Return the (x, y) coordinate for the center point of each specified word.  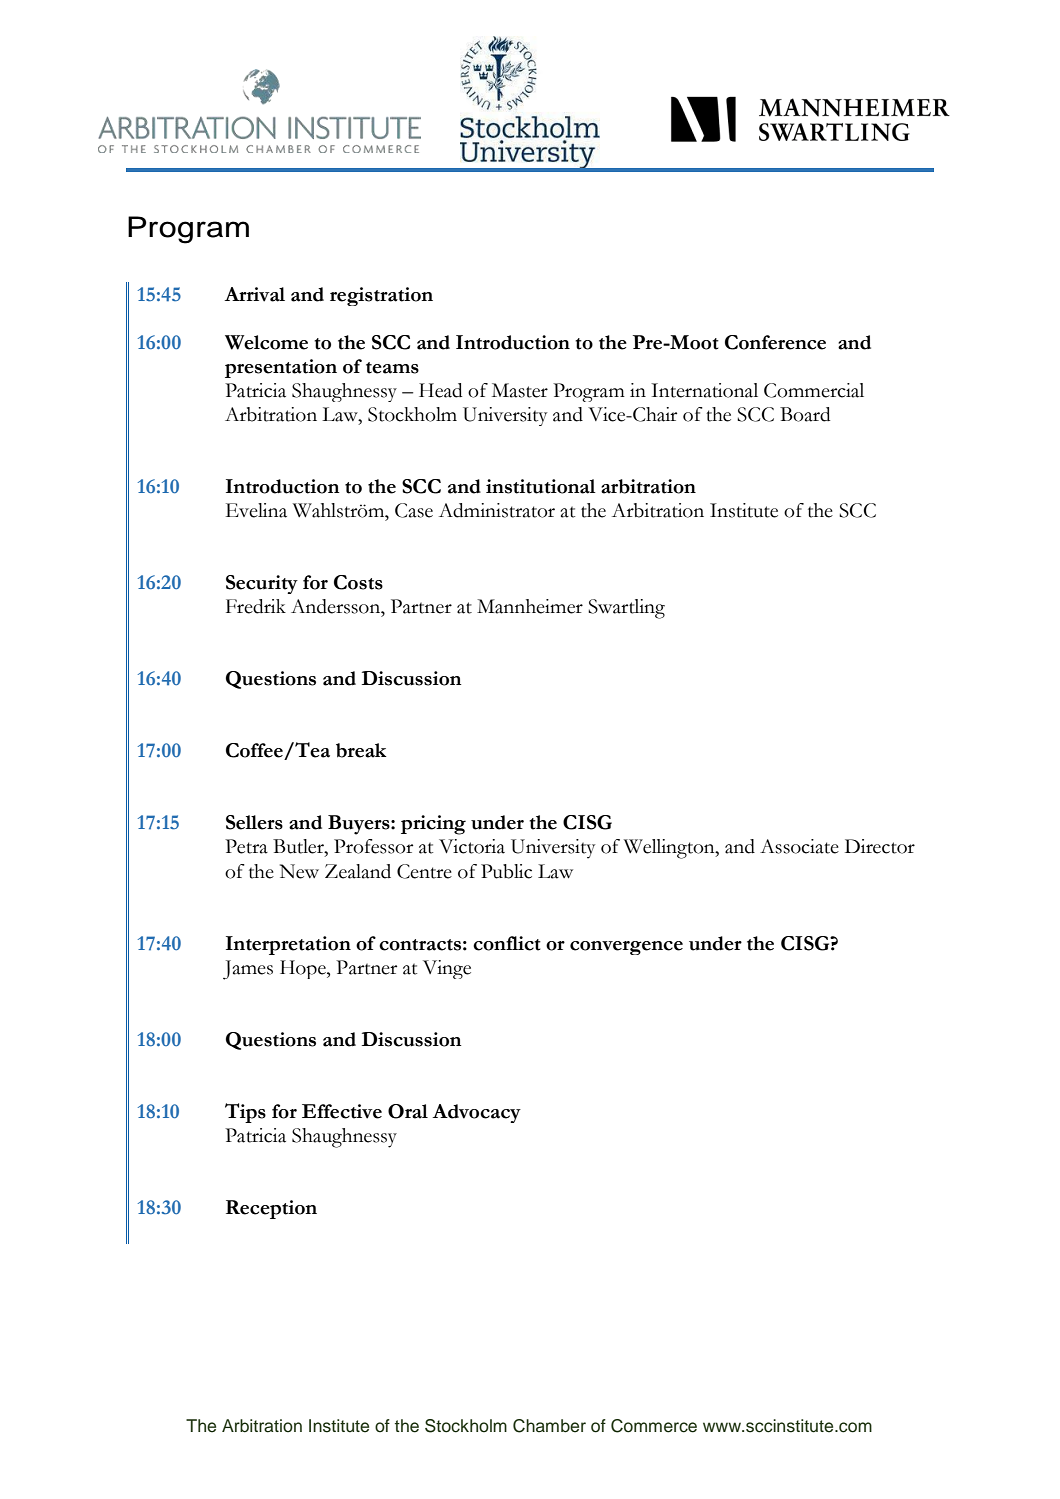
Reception (271, 1209)
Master (520, 390)
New (299, 871)
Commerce (654, 1426)
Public (506, 871)
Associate (799, 846)
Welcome (266, 342)
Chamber (549, 1426)
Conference (775, 342)
